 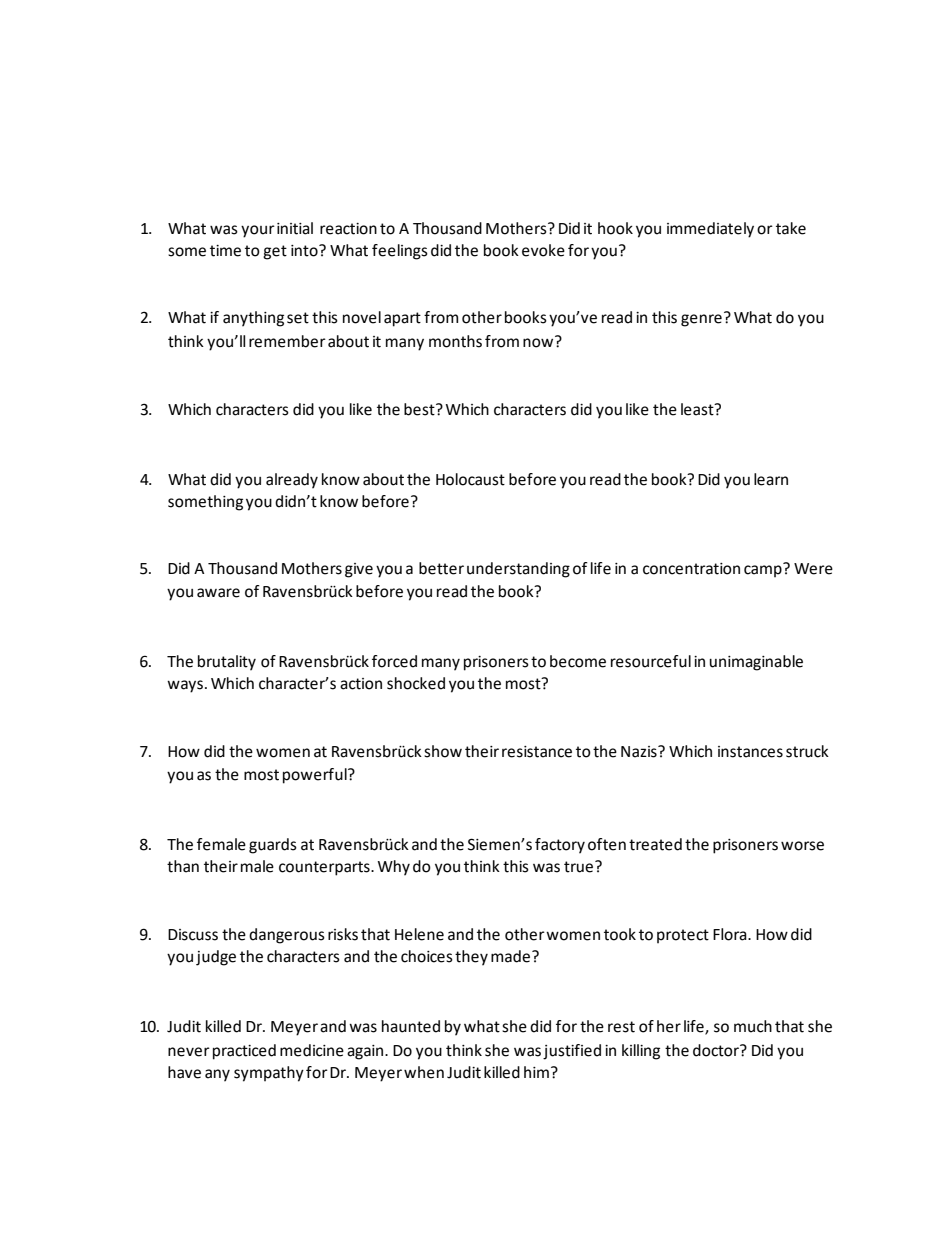 I want to click on him, so click(x=536, y=1072).
